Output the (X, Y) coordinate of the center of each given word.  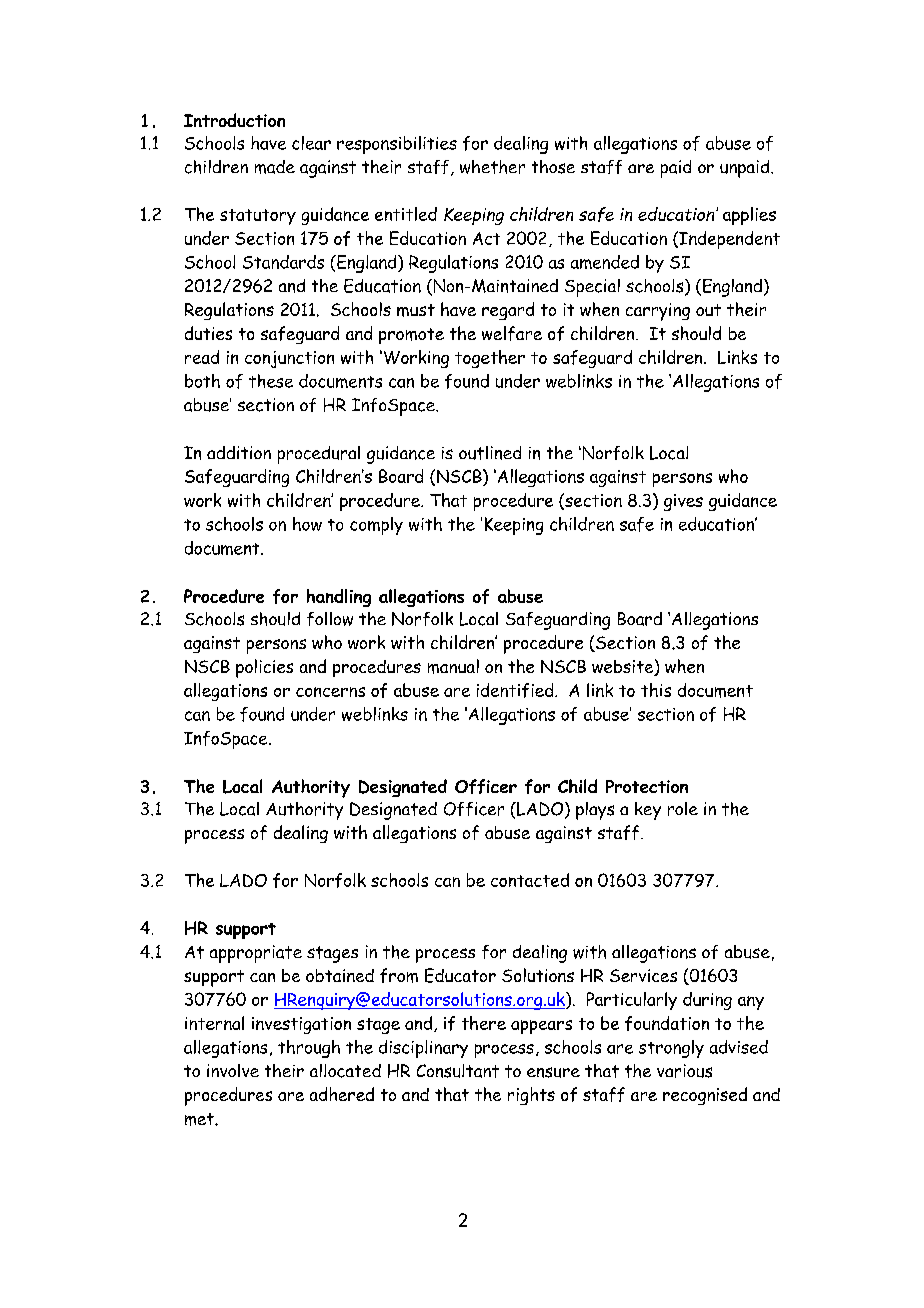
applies (749, 216)
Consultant (458, 1071)
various (684, 1071)
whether (492, 167)
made (275, 167)
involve (233, 1070)
